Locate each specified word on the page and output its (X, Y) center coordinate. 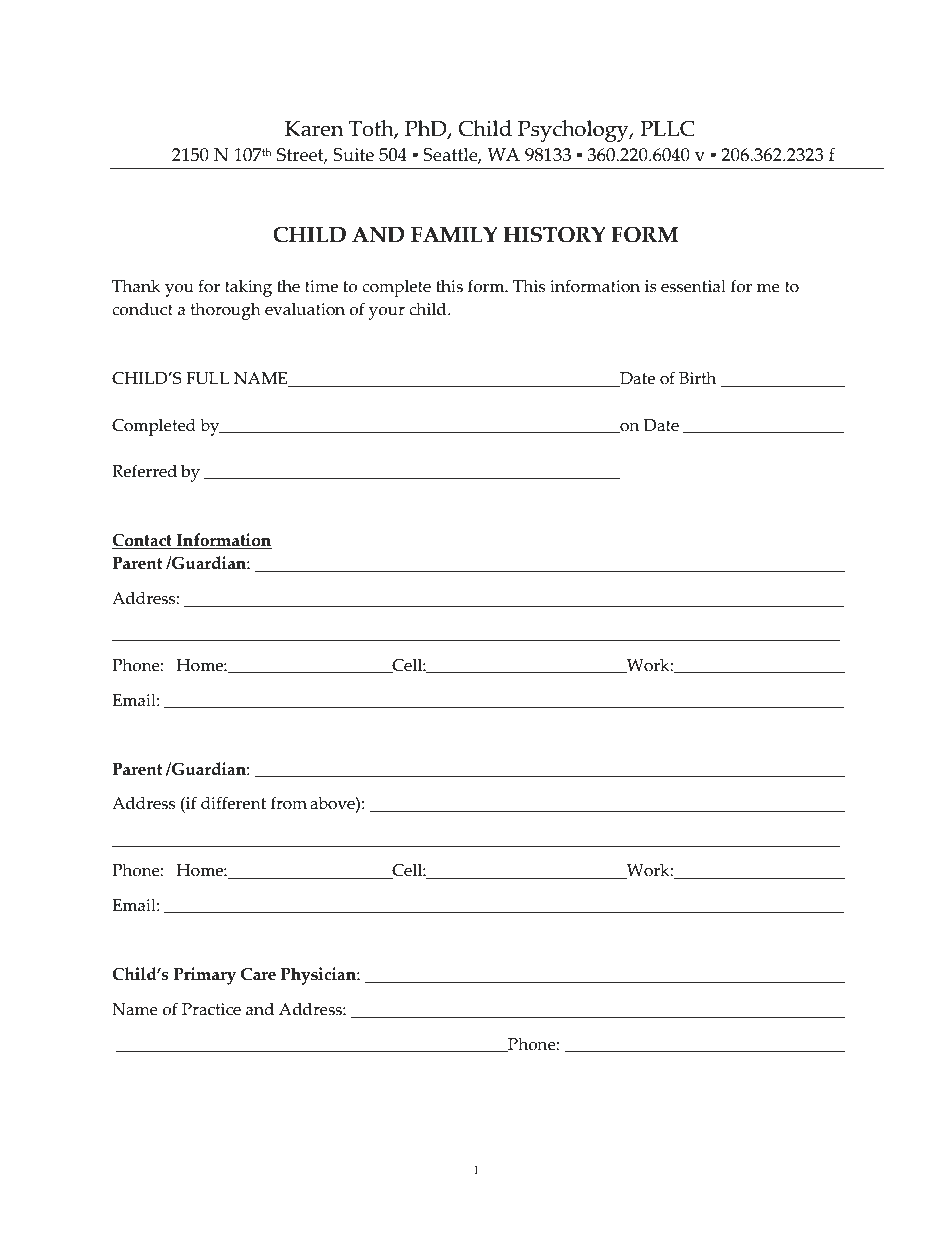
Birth (697, 378)
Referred (144, 471)
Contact (143, 541)
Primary (205, 976)
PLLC (667, 128)
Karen (314, 129)
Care (258, 974)
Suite (353, 155)
